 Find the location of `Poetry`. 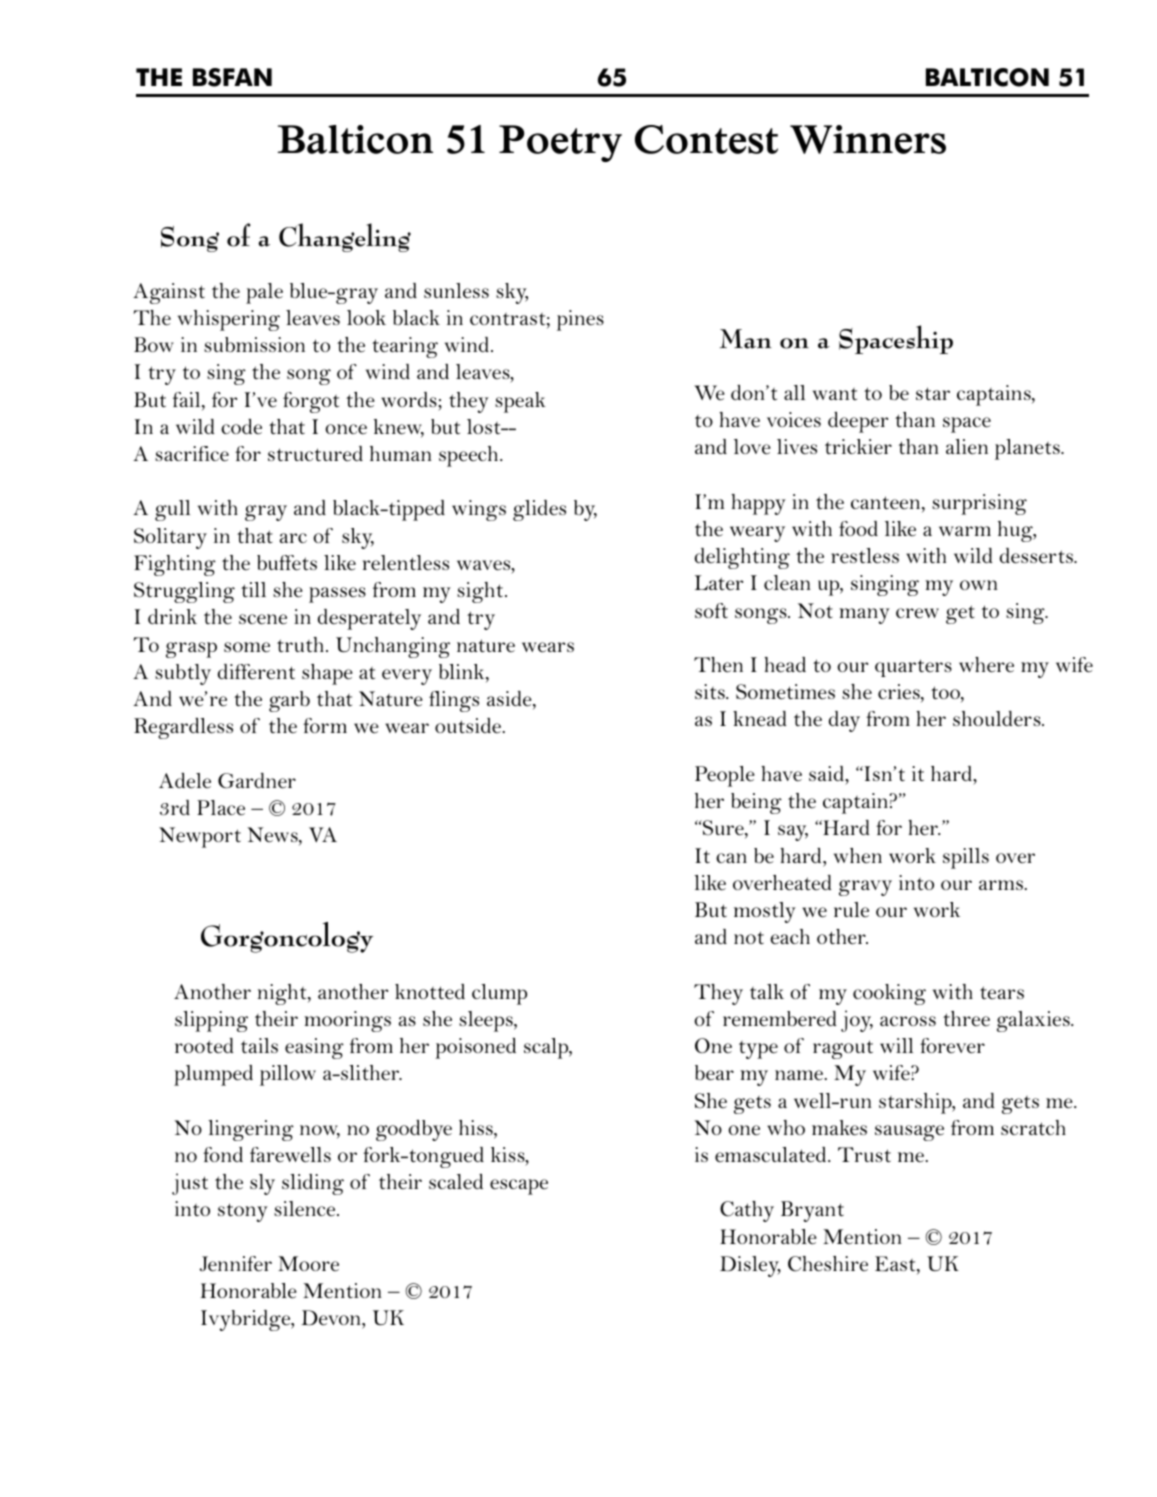

Poetry is located at coordinates (560, 143).
